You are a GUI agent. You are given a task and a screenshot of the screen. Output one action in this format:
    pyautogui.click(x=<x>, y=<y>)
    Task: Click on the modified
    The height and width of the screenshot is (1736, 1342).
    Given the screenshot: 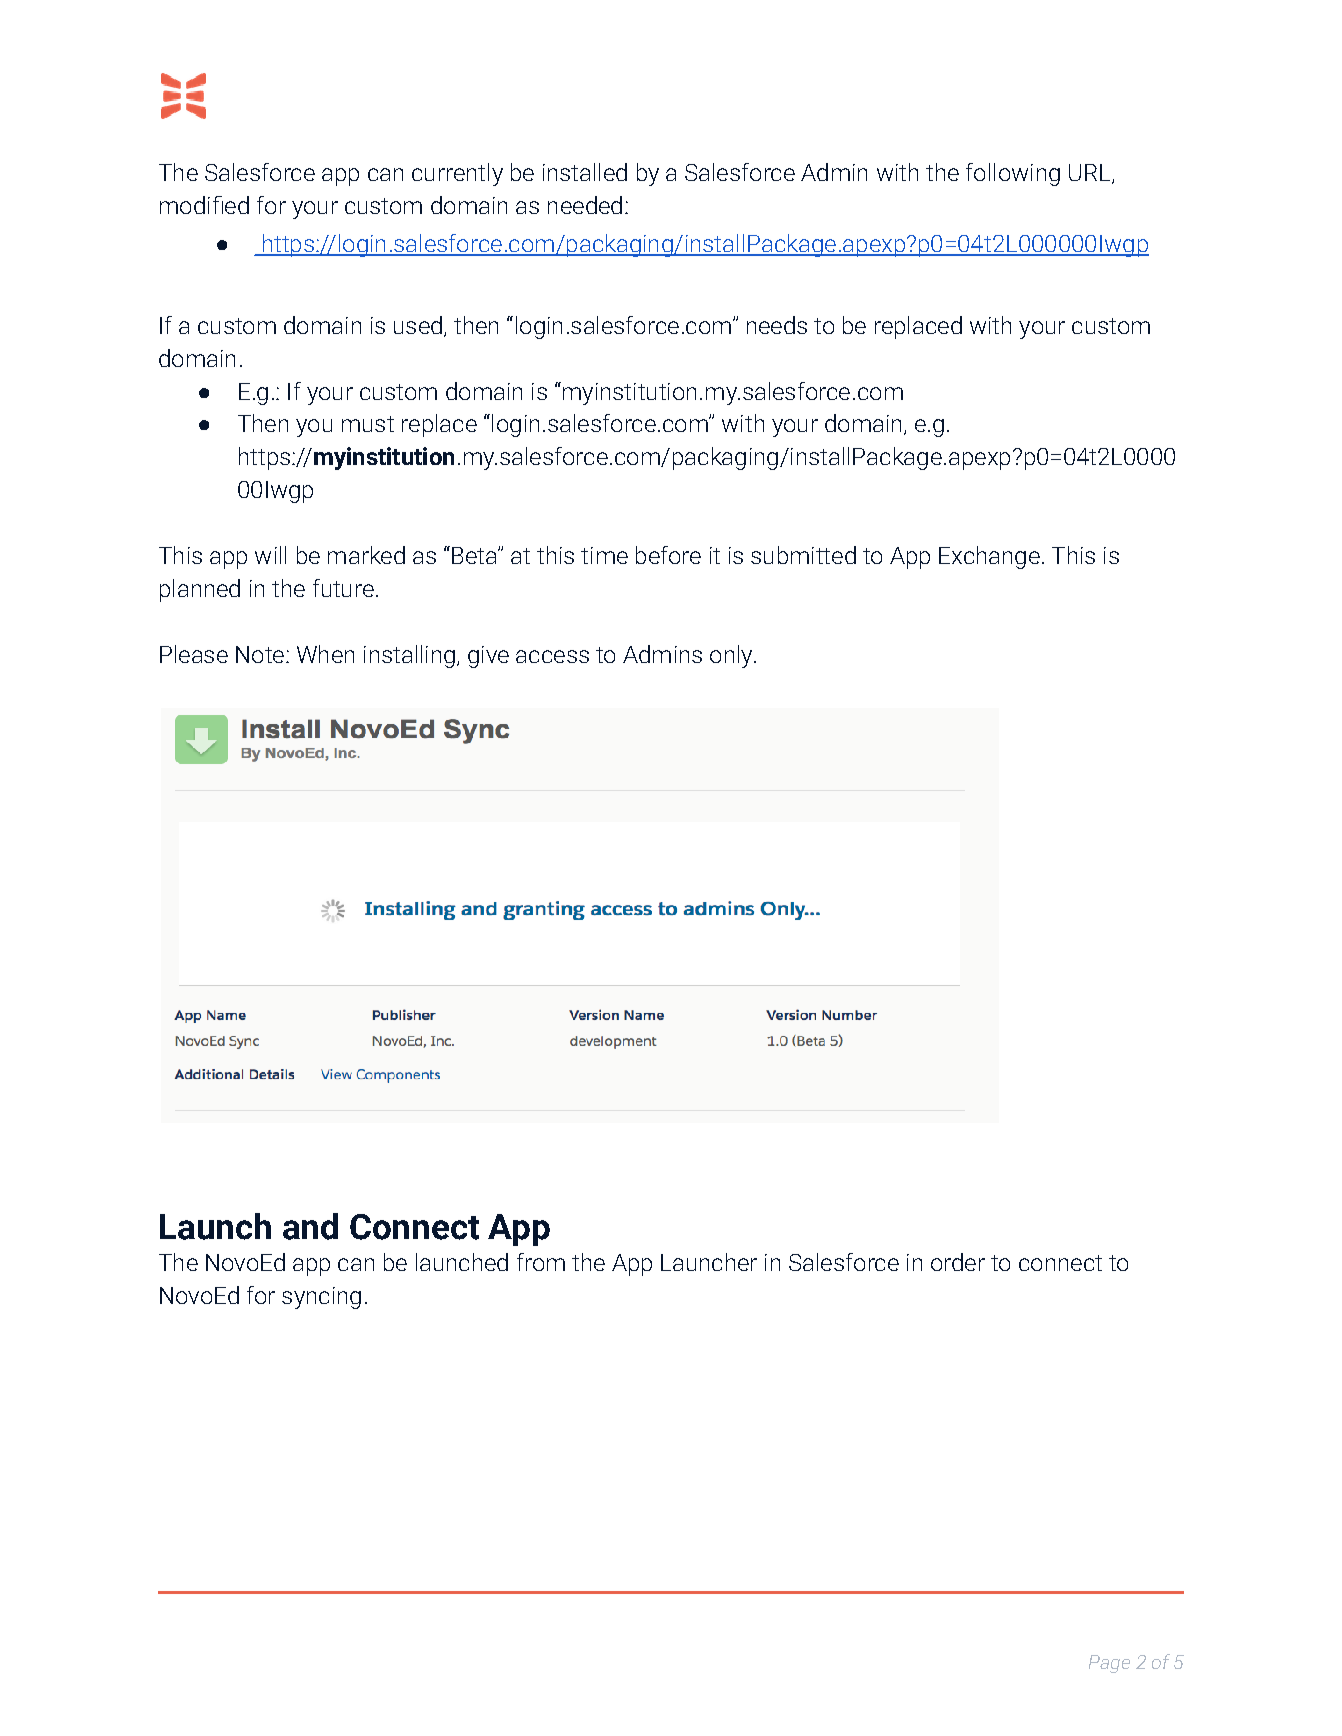 What is the action you would take?
    pyautogui.click(x=204, y=205)
